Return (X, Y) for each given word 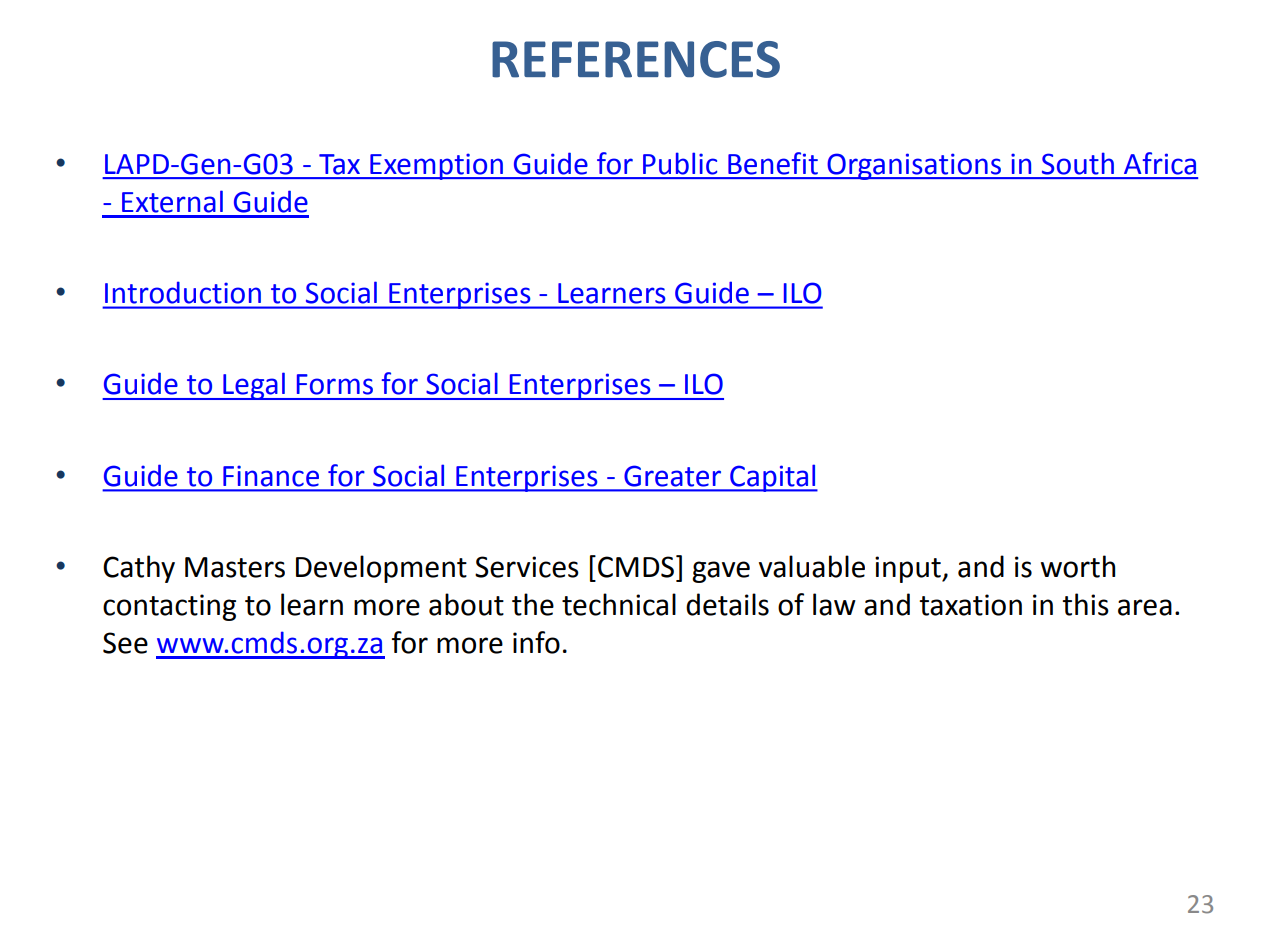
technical (619, 604)
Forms (335, 384)
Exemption (436, 166)
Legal (254, 386)
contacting (169, 607)
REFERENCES (636, 59)
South (1078, 163)
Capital (773, 478)
